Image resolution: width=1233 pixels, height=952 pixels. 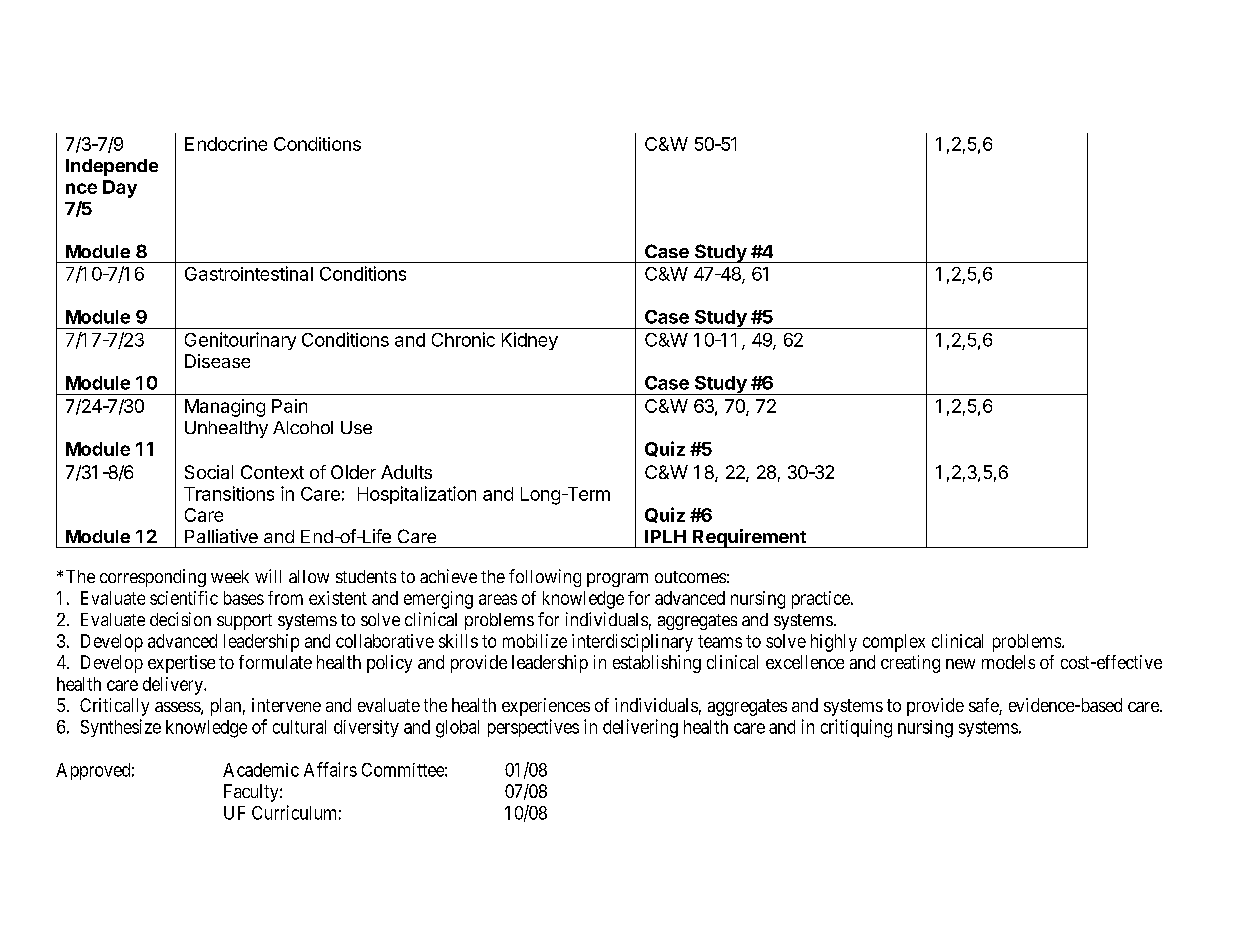 I want to click on bases, so click(x=244, y=598).
